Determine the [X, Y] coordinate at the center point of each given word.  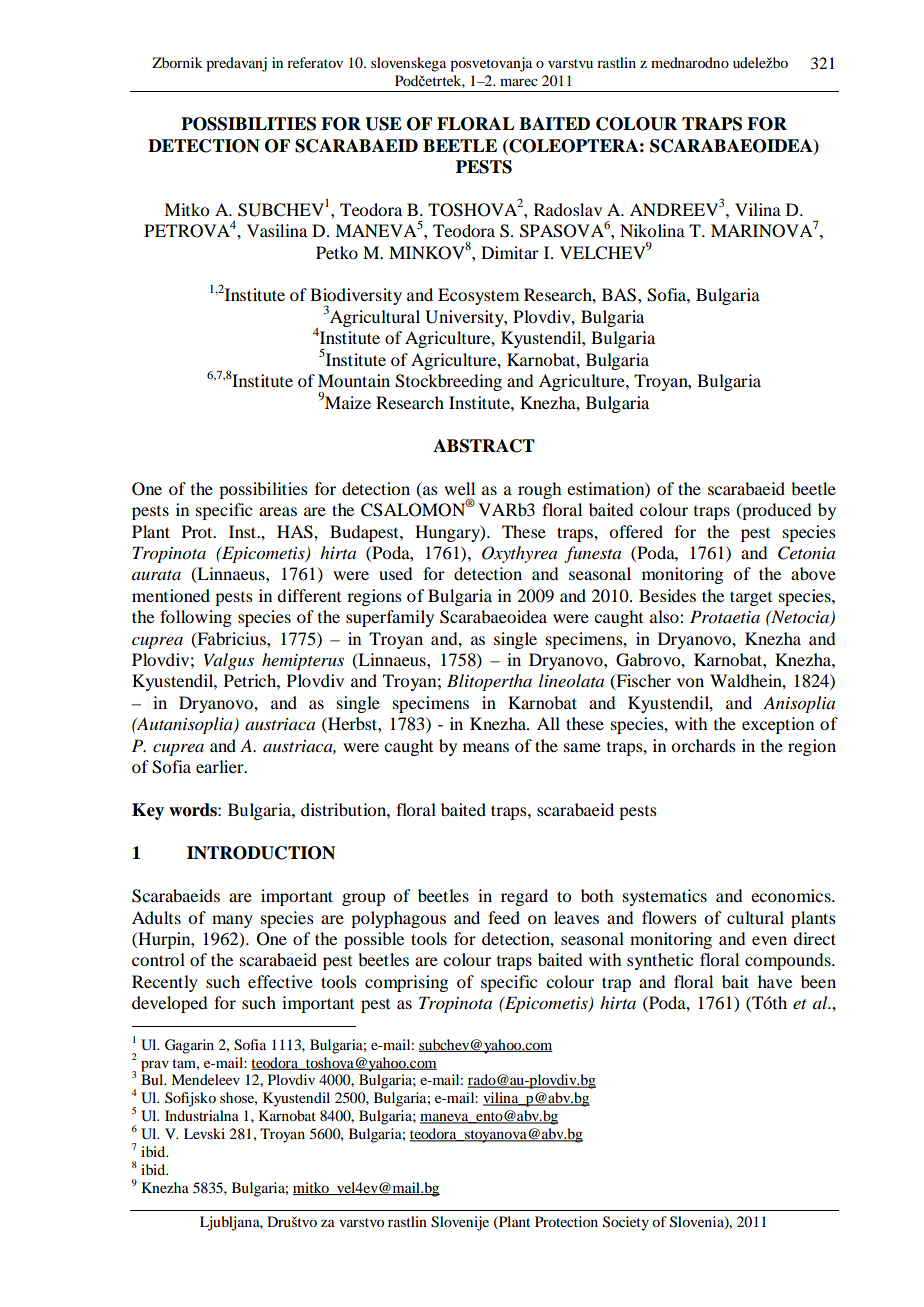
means [486, 747]
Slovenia [698, 1222]
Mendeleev [205, 1079]
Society [626, 1223]
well [459, 488]
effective [280, 981]
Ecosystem [478, 296]
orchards [703, 745]
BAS [620, 295]
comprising [406, 983]
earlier [221, 766]
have [775, 981]
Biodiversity [356, 298]
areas [278, 511]
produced [775, 511]
